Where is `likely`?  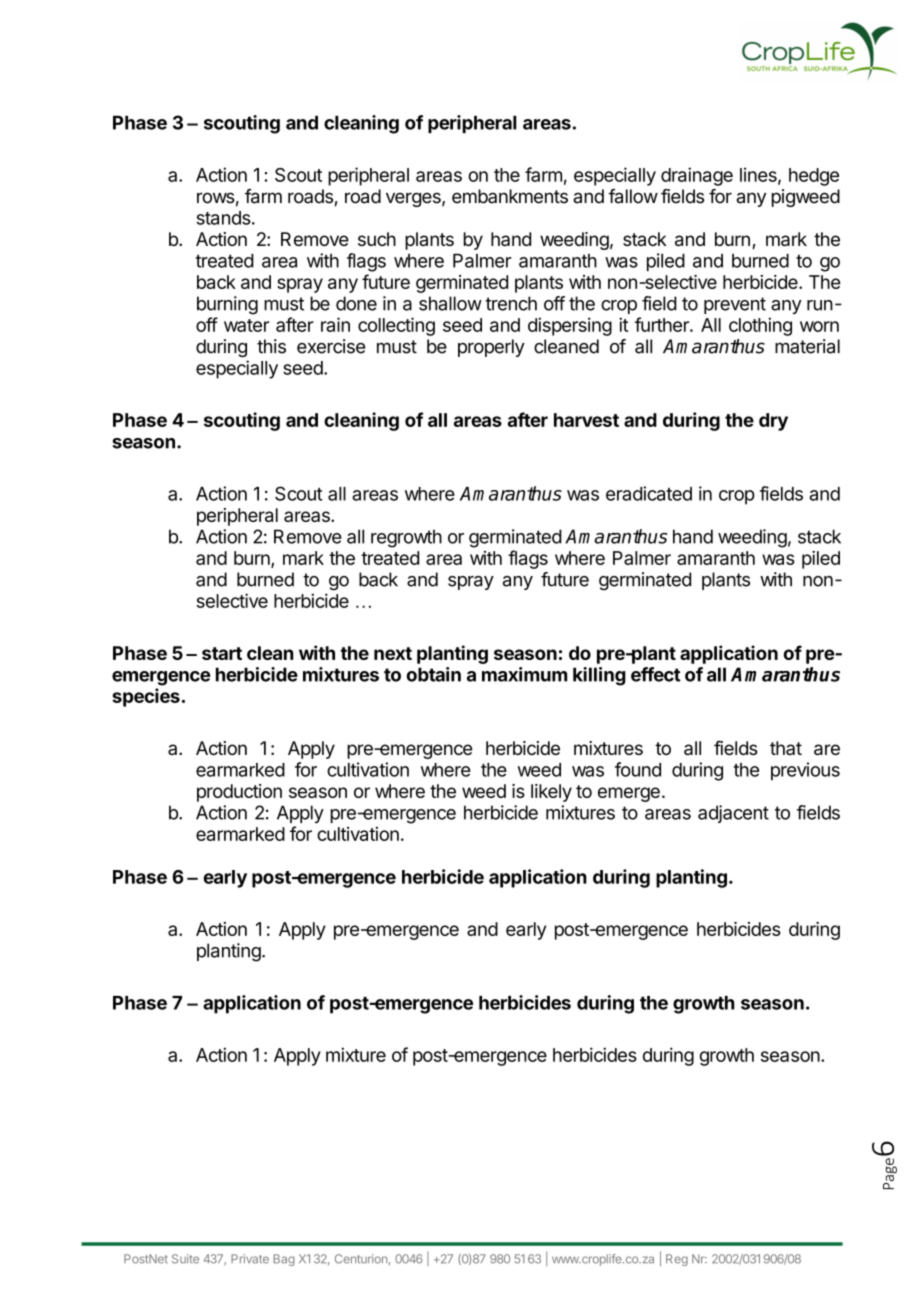
likely is located at coordinates (551, 793).
